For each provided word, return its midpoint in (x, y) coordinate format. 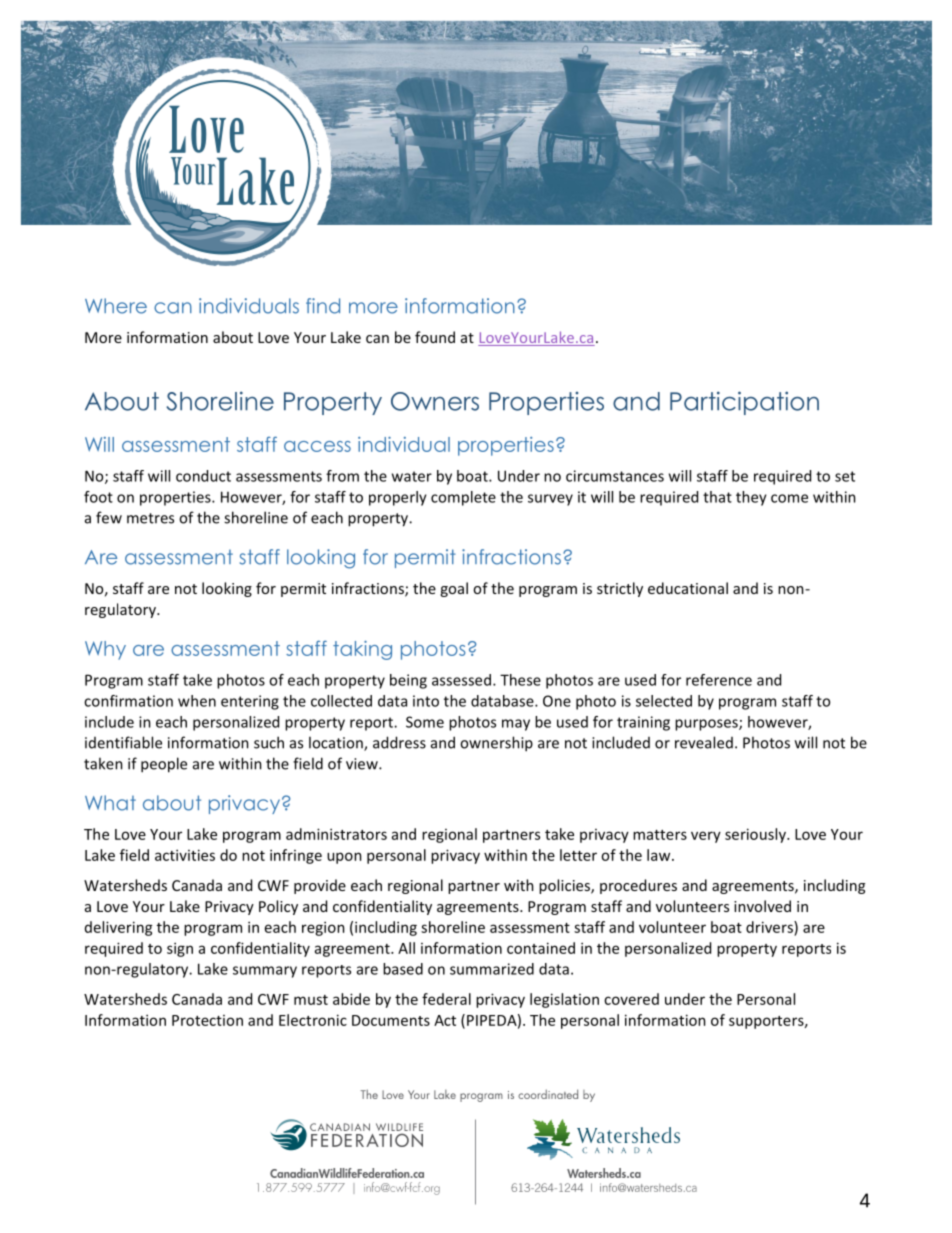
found (435, 337)
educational (688, 588)
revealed (704, 742)
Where (116, 306)
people (164, 765)
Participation (744, 403)
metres (150, 518)
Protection (207, 1020)
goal (454, 589)
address (399, 742)
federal (446, 999)
